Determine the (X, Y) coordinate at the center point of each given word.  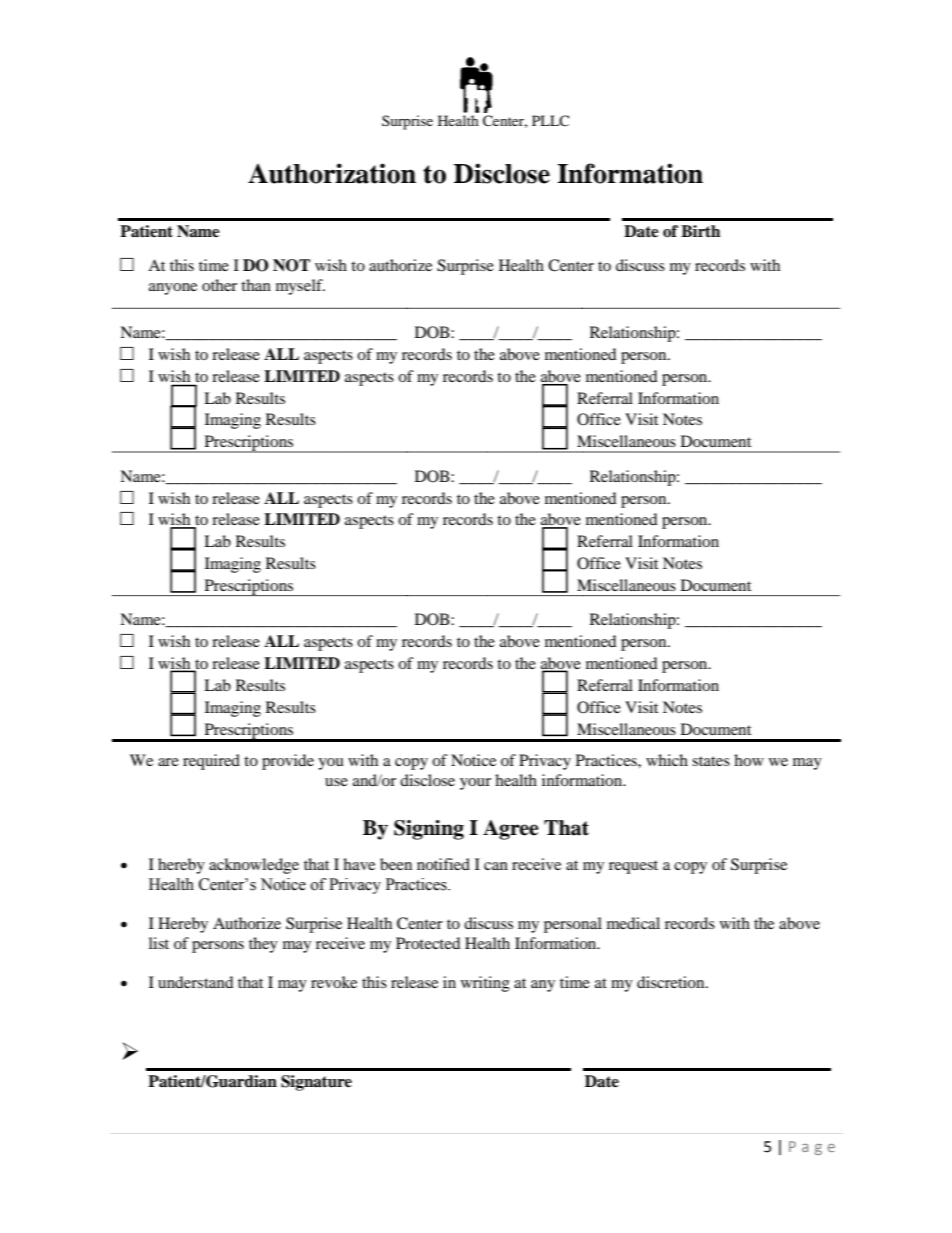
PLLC (550, 120)
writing (485, 984)
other (219, 285)
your (475, 784)
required (211, 762)
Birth (700, 231)
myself (300, 287)
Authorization (332, 173)
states (711, 761)
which (667, 760)
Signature (316, 1083)
